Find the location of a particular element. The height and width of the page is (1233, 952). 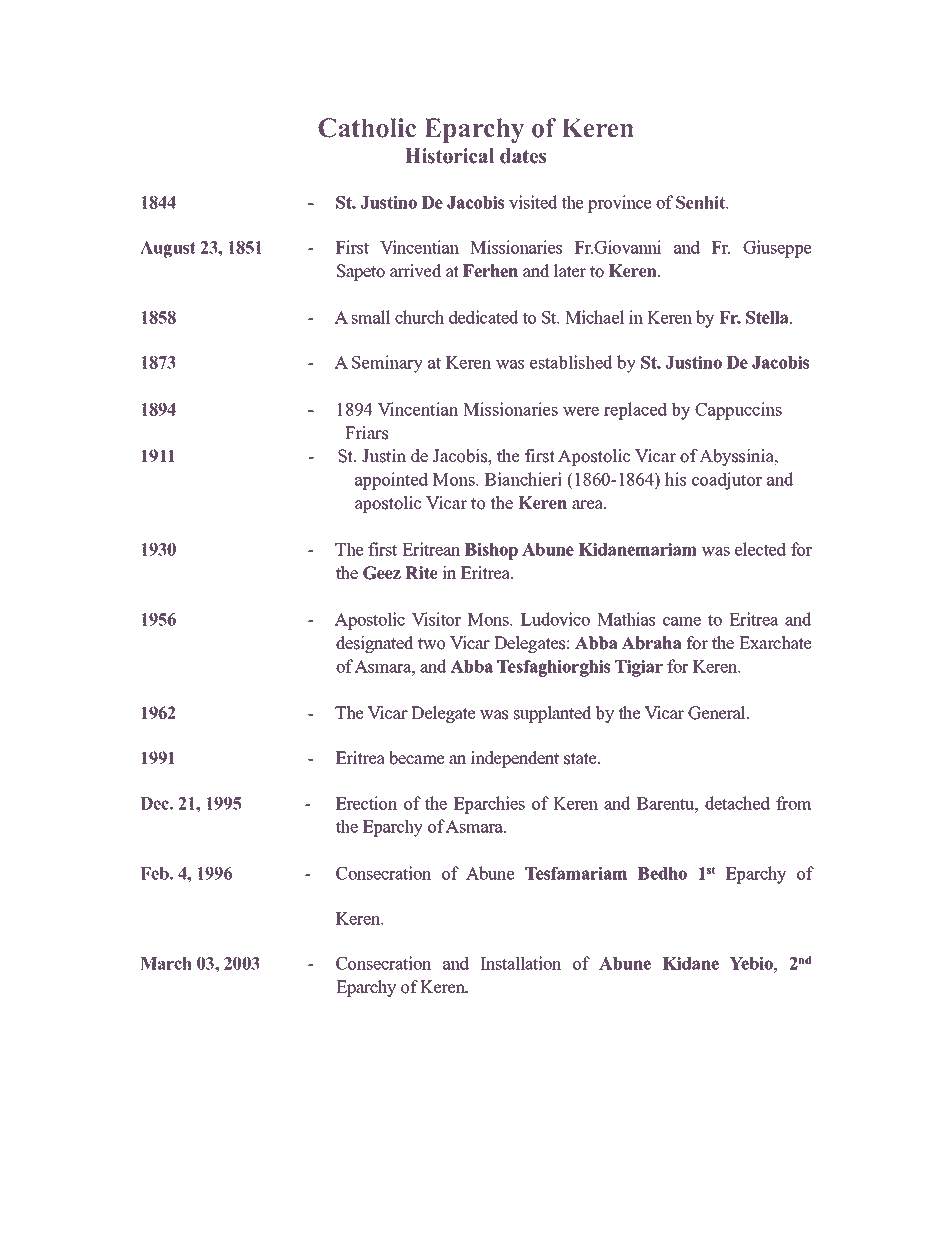

March is located at coordinates (166, 963).
